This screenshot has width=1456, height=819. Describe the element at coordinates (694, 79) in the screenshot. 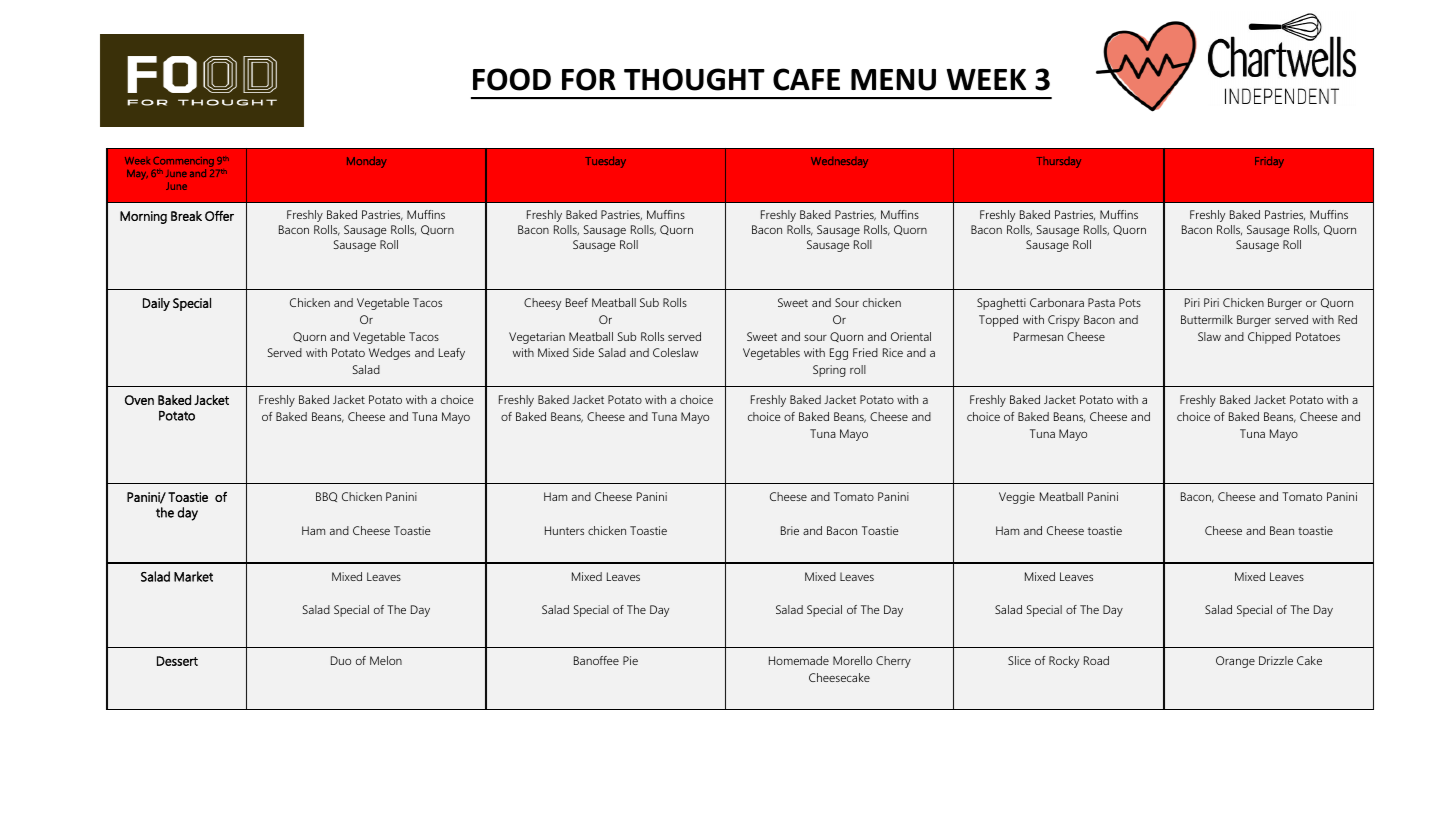

I see `THOUGHT` at that location.
